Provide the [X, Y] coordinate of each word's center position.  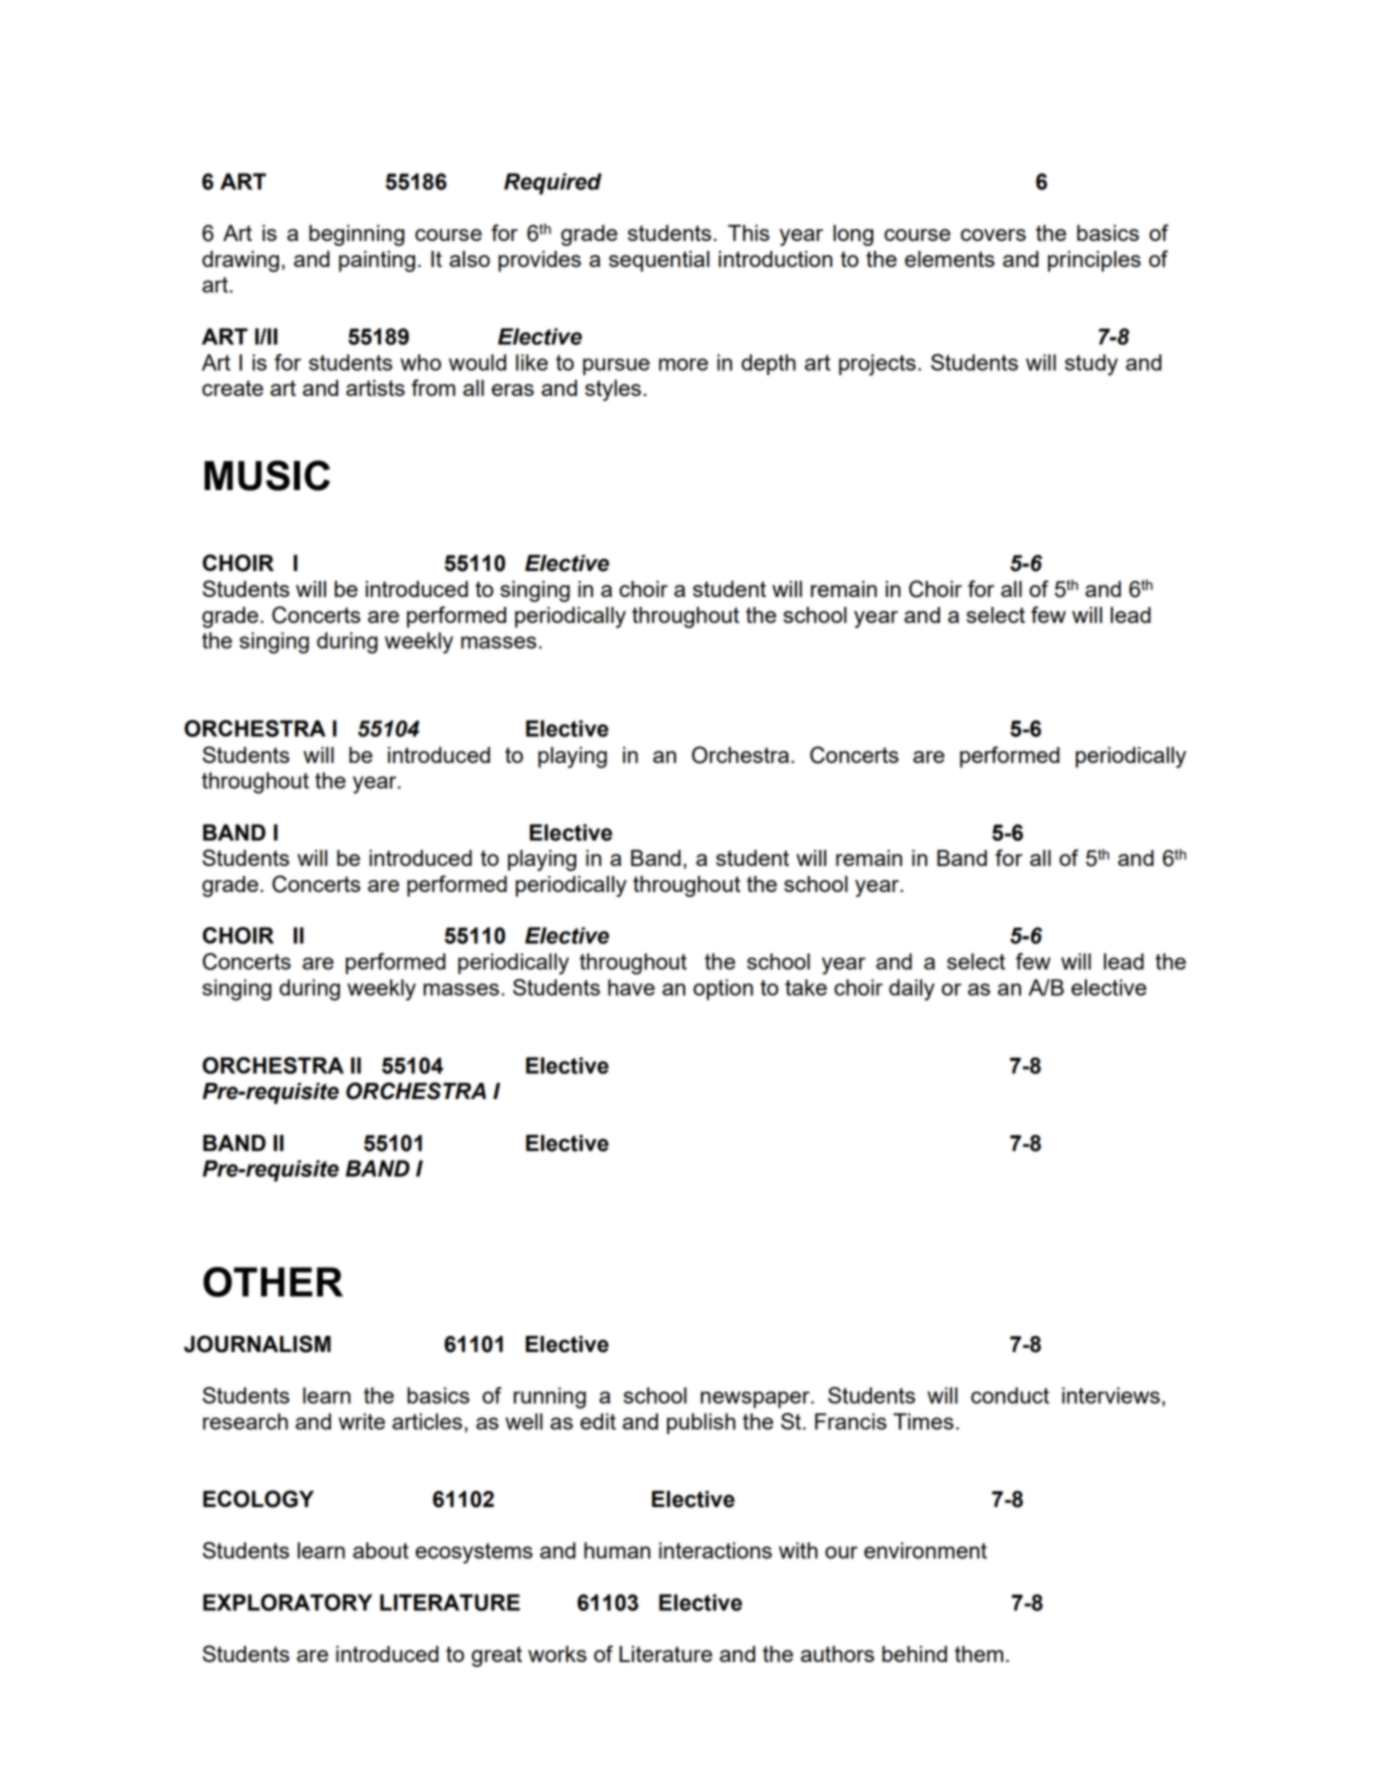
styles [613, 390]
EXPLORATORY [287, 1602]
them [979, 1654]
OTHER [273, 1282]
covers [993, 235]
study [1091, 365]
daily [912, 990]
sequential [659, 261]
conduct [1010, 1395]
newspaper [756, 1399]
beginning [356, 235]
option [723, 989]
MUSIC [267, 475]
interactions [715, 1550]
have [631, 987]
